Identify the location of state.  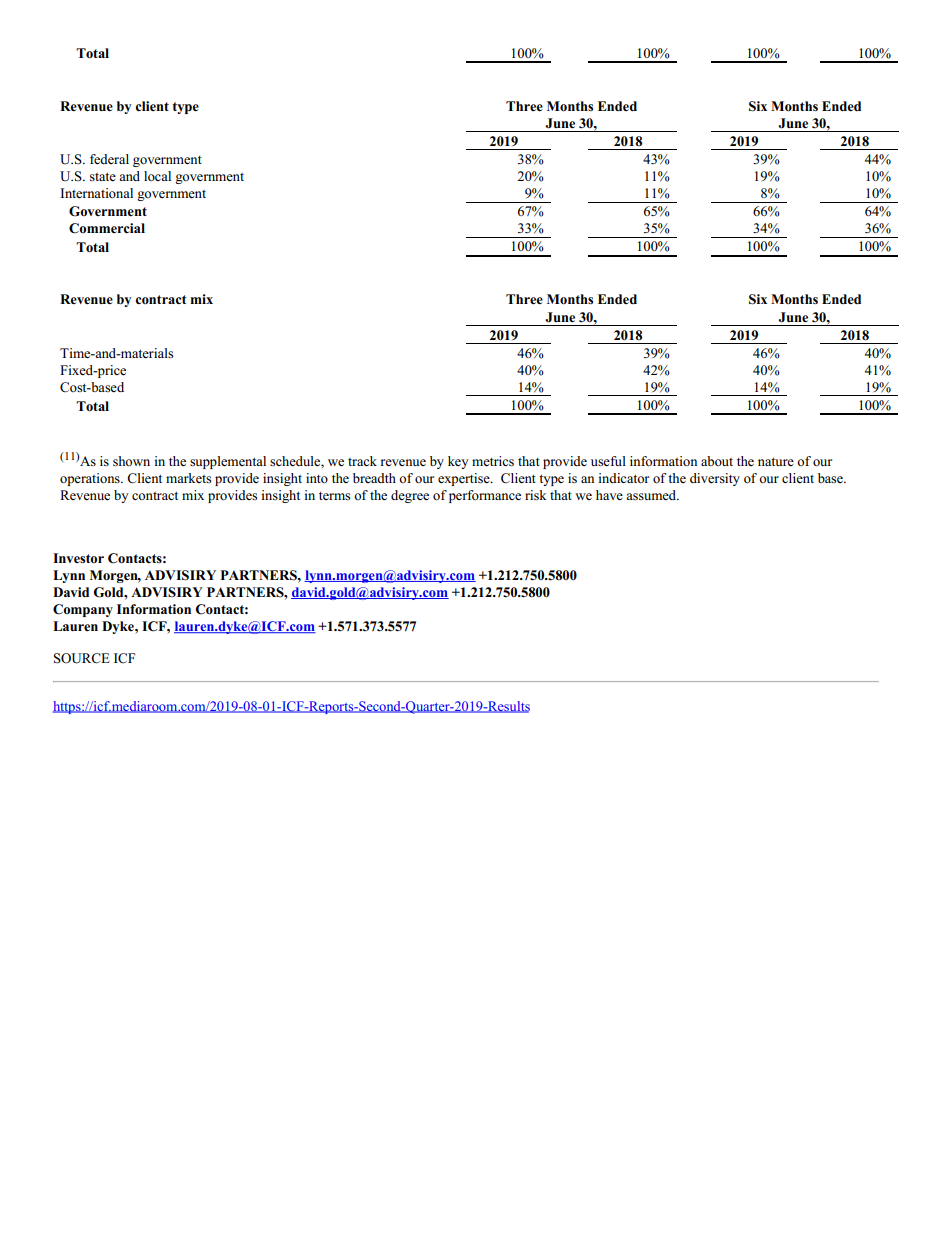
(103, 176).
